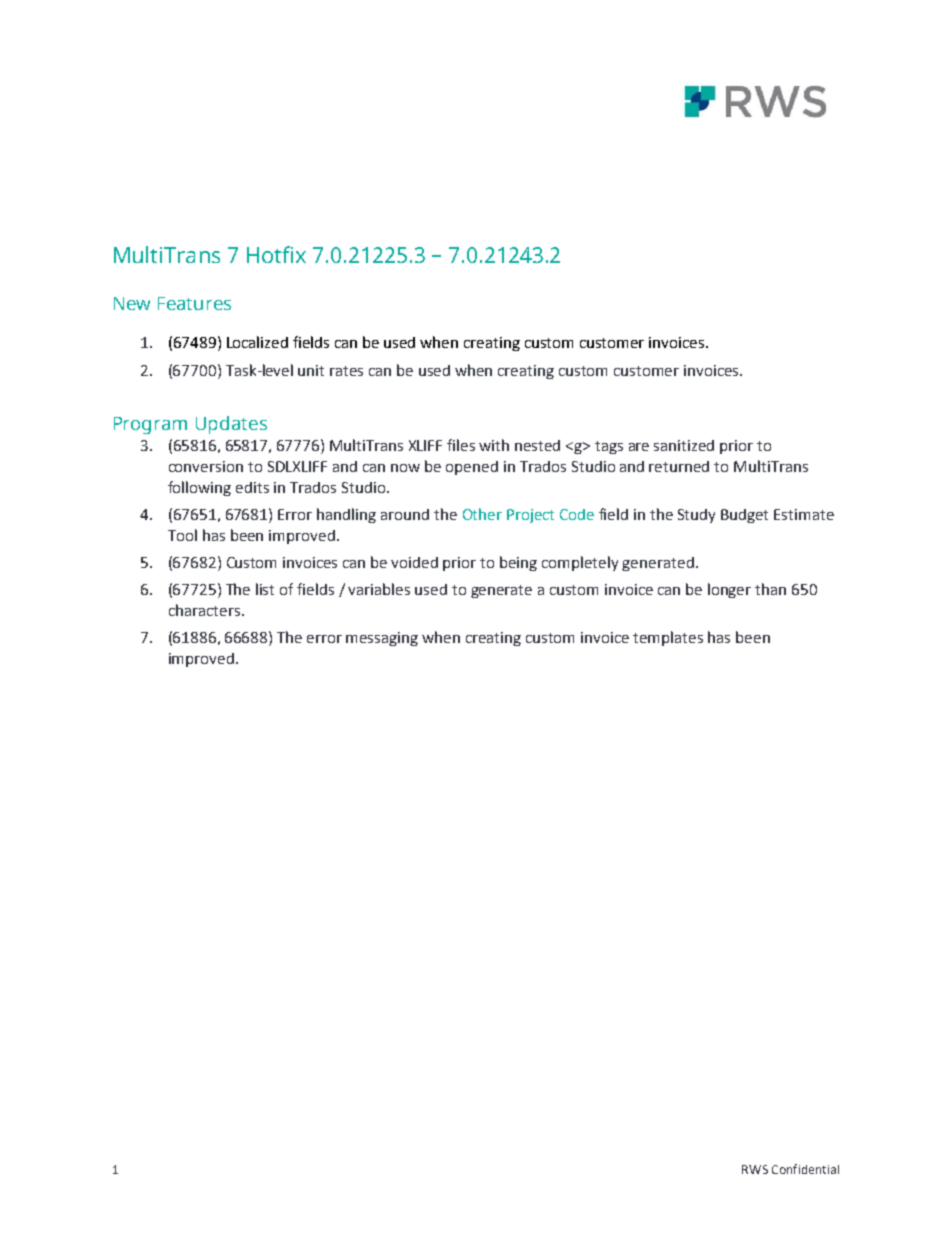 The image size is (952, 1233). I want to click on longer, so click(729, 590).
